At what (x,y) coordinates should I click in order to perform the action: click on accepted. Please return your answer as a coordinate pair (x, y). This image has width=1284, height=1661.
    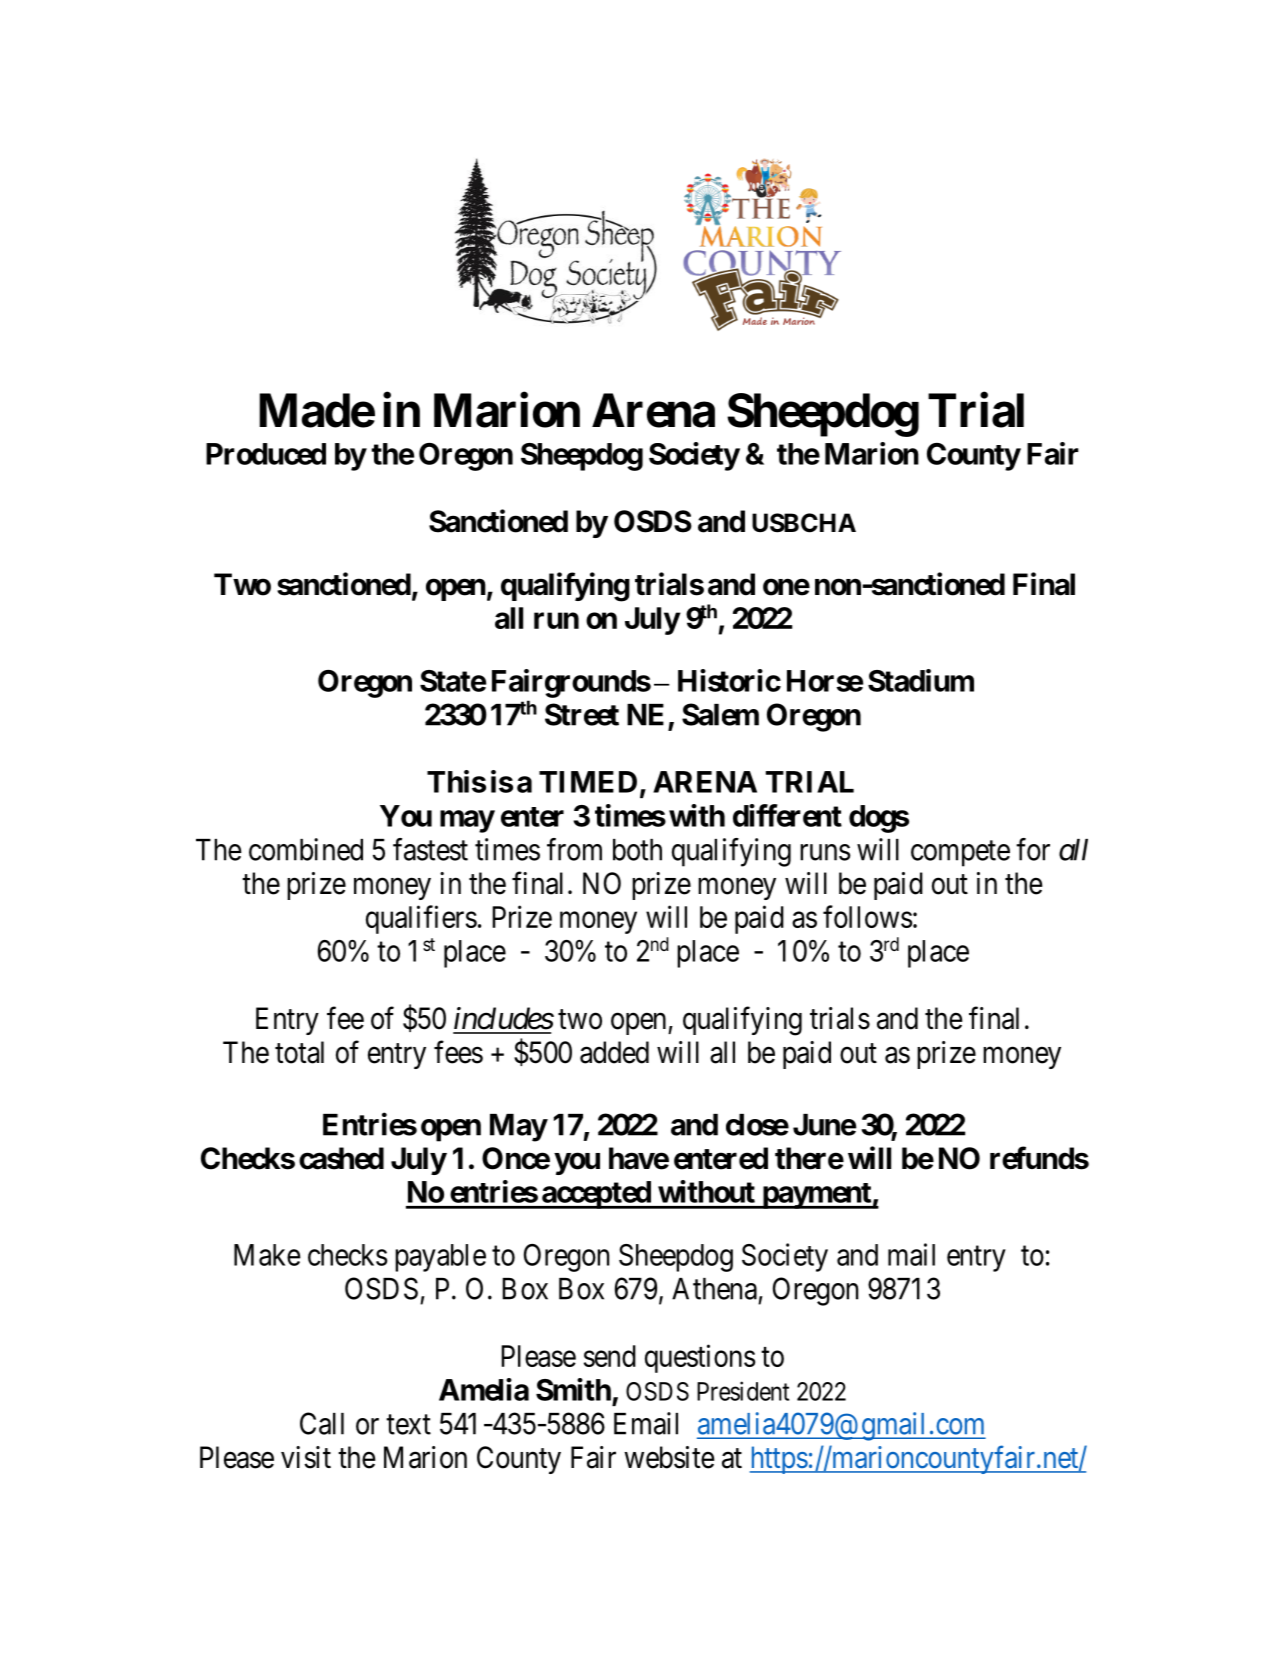
    Looking at the image, I should click on (596, 1195).
